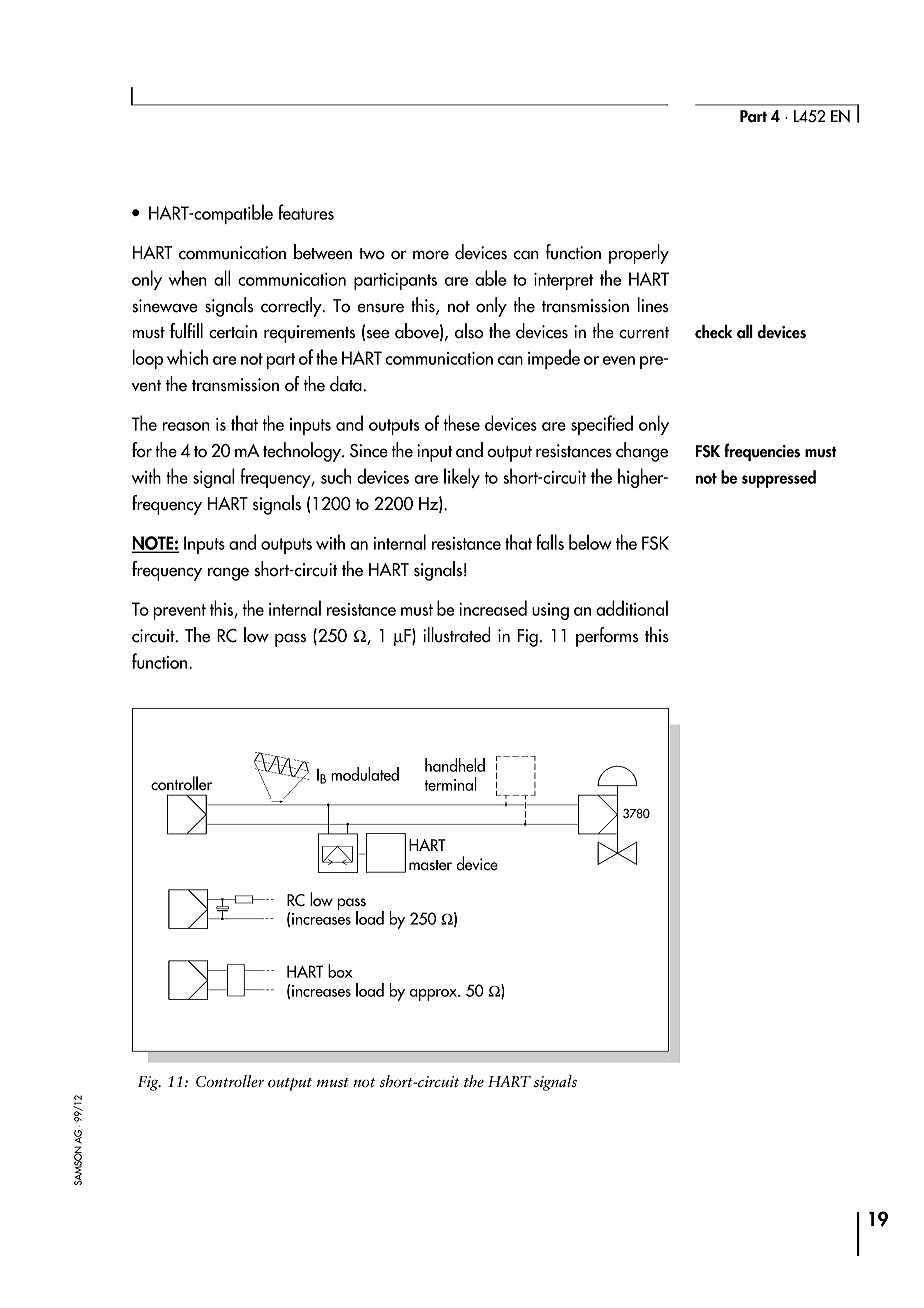 Image resolution: width=924 pixels, height=1308 pixels. What do you see at coordinates (188, 278) in the page?
I see `when` at bounding box center [188, 278].
